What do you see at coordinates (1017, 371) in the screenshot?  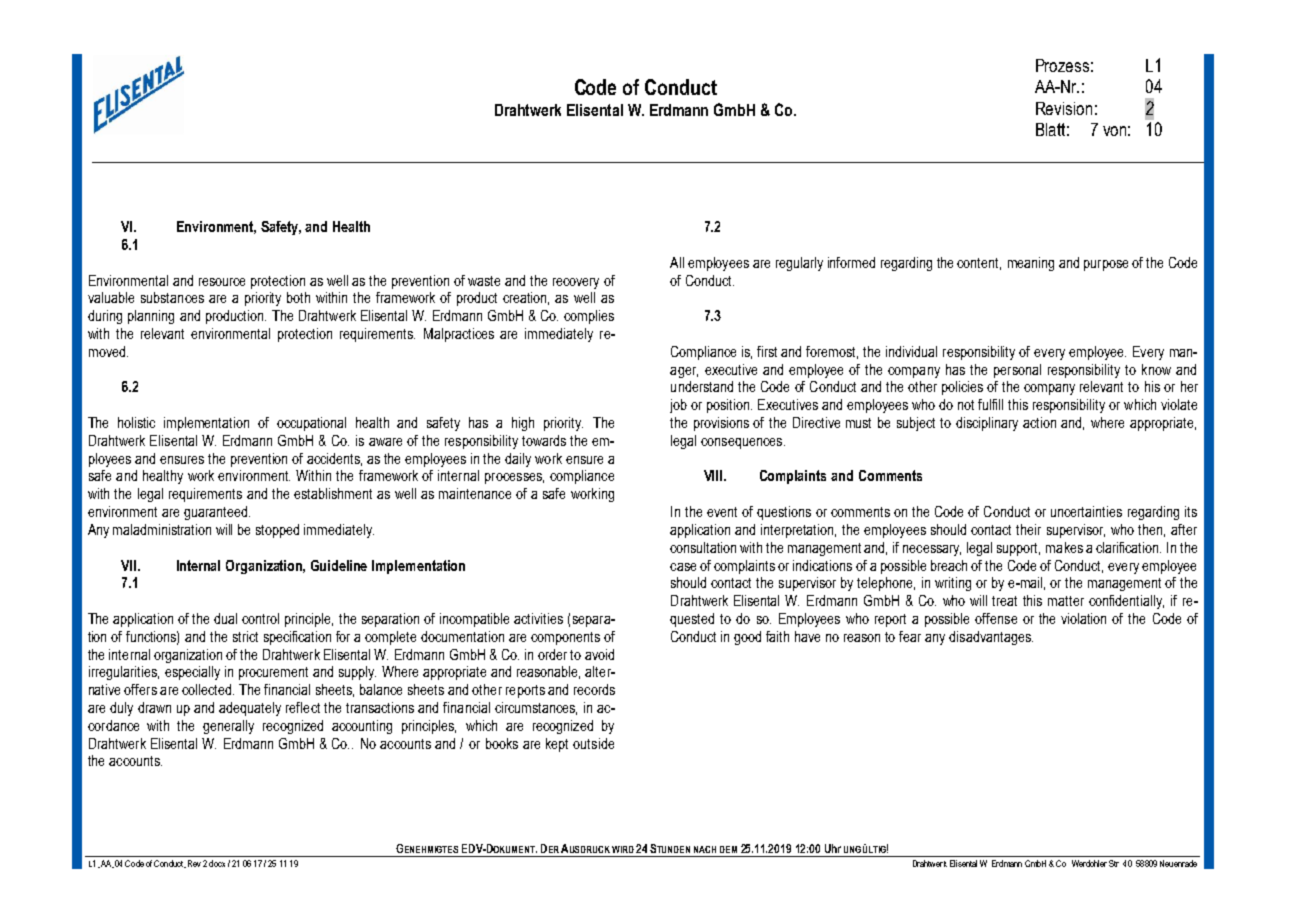 I see `personal` at bounding box center [1017, 371].
